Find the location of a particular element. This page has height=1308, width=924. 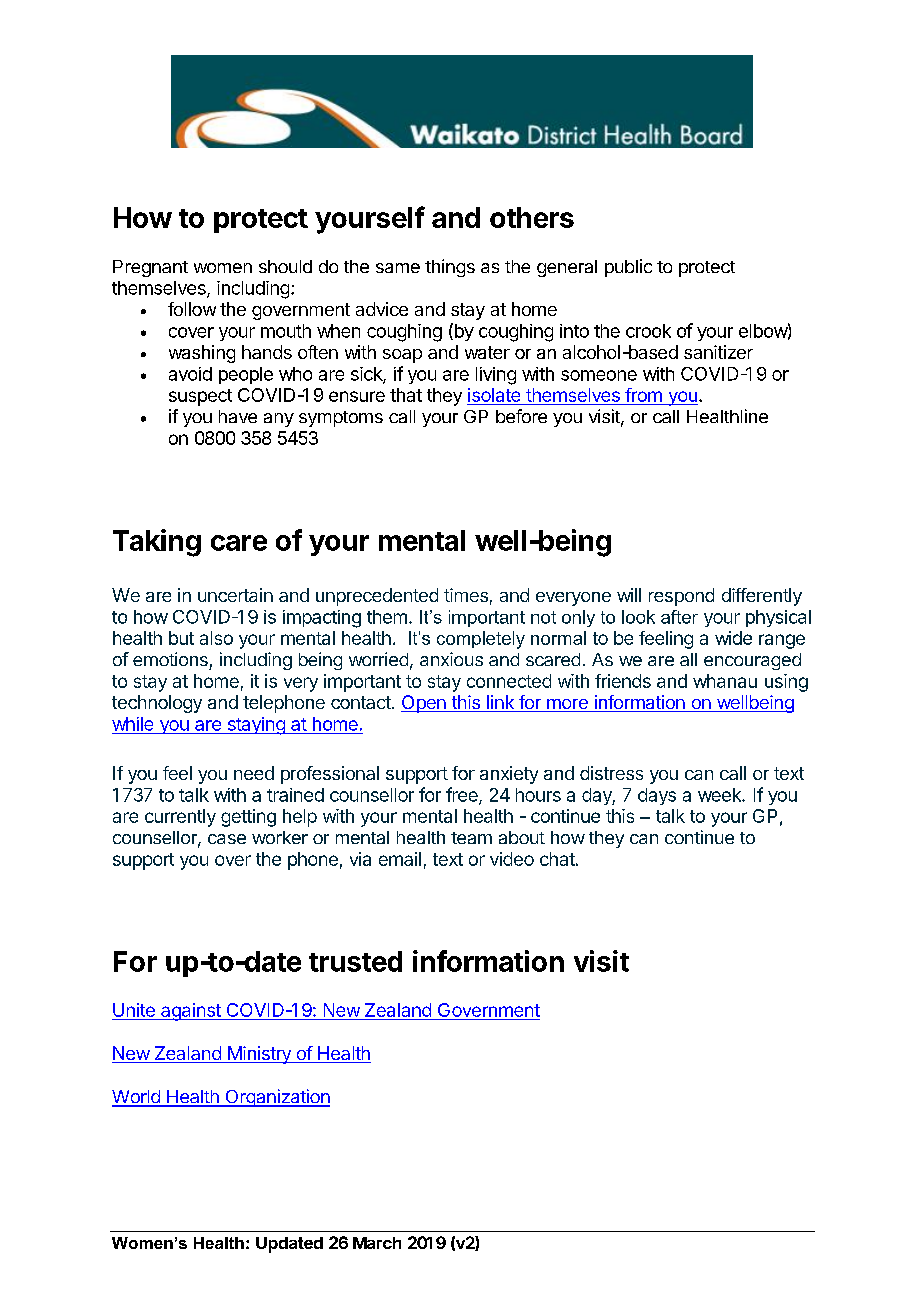

March is located at coordinates (377, 1243).
